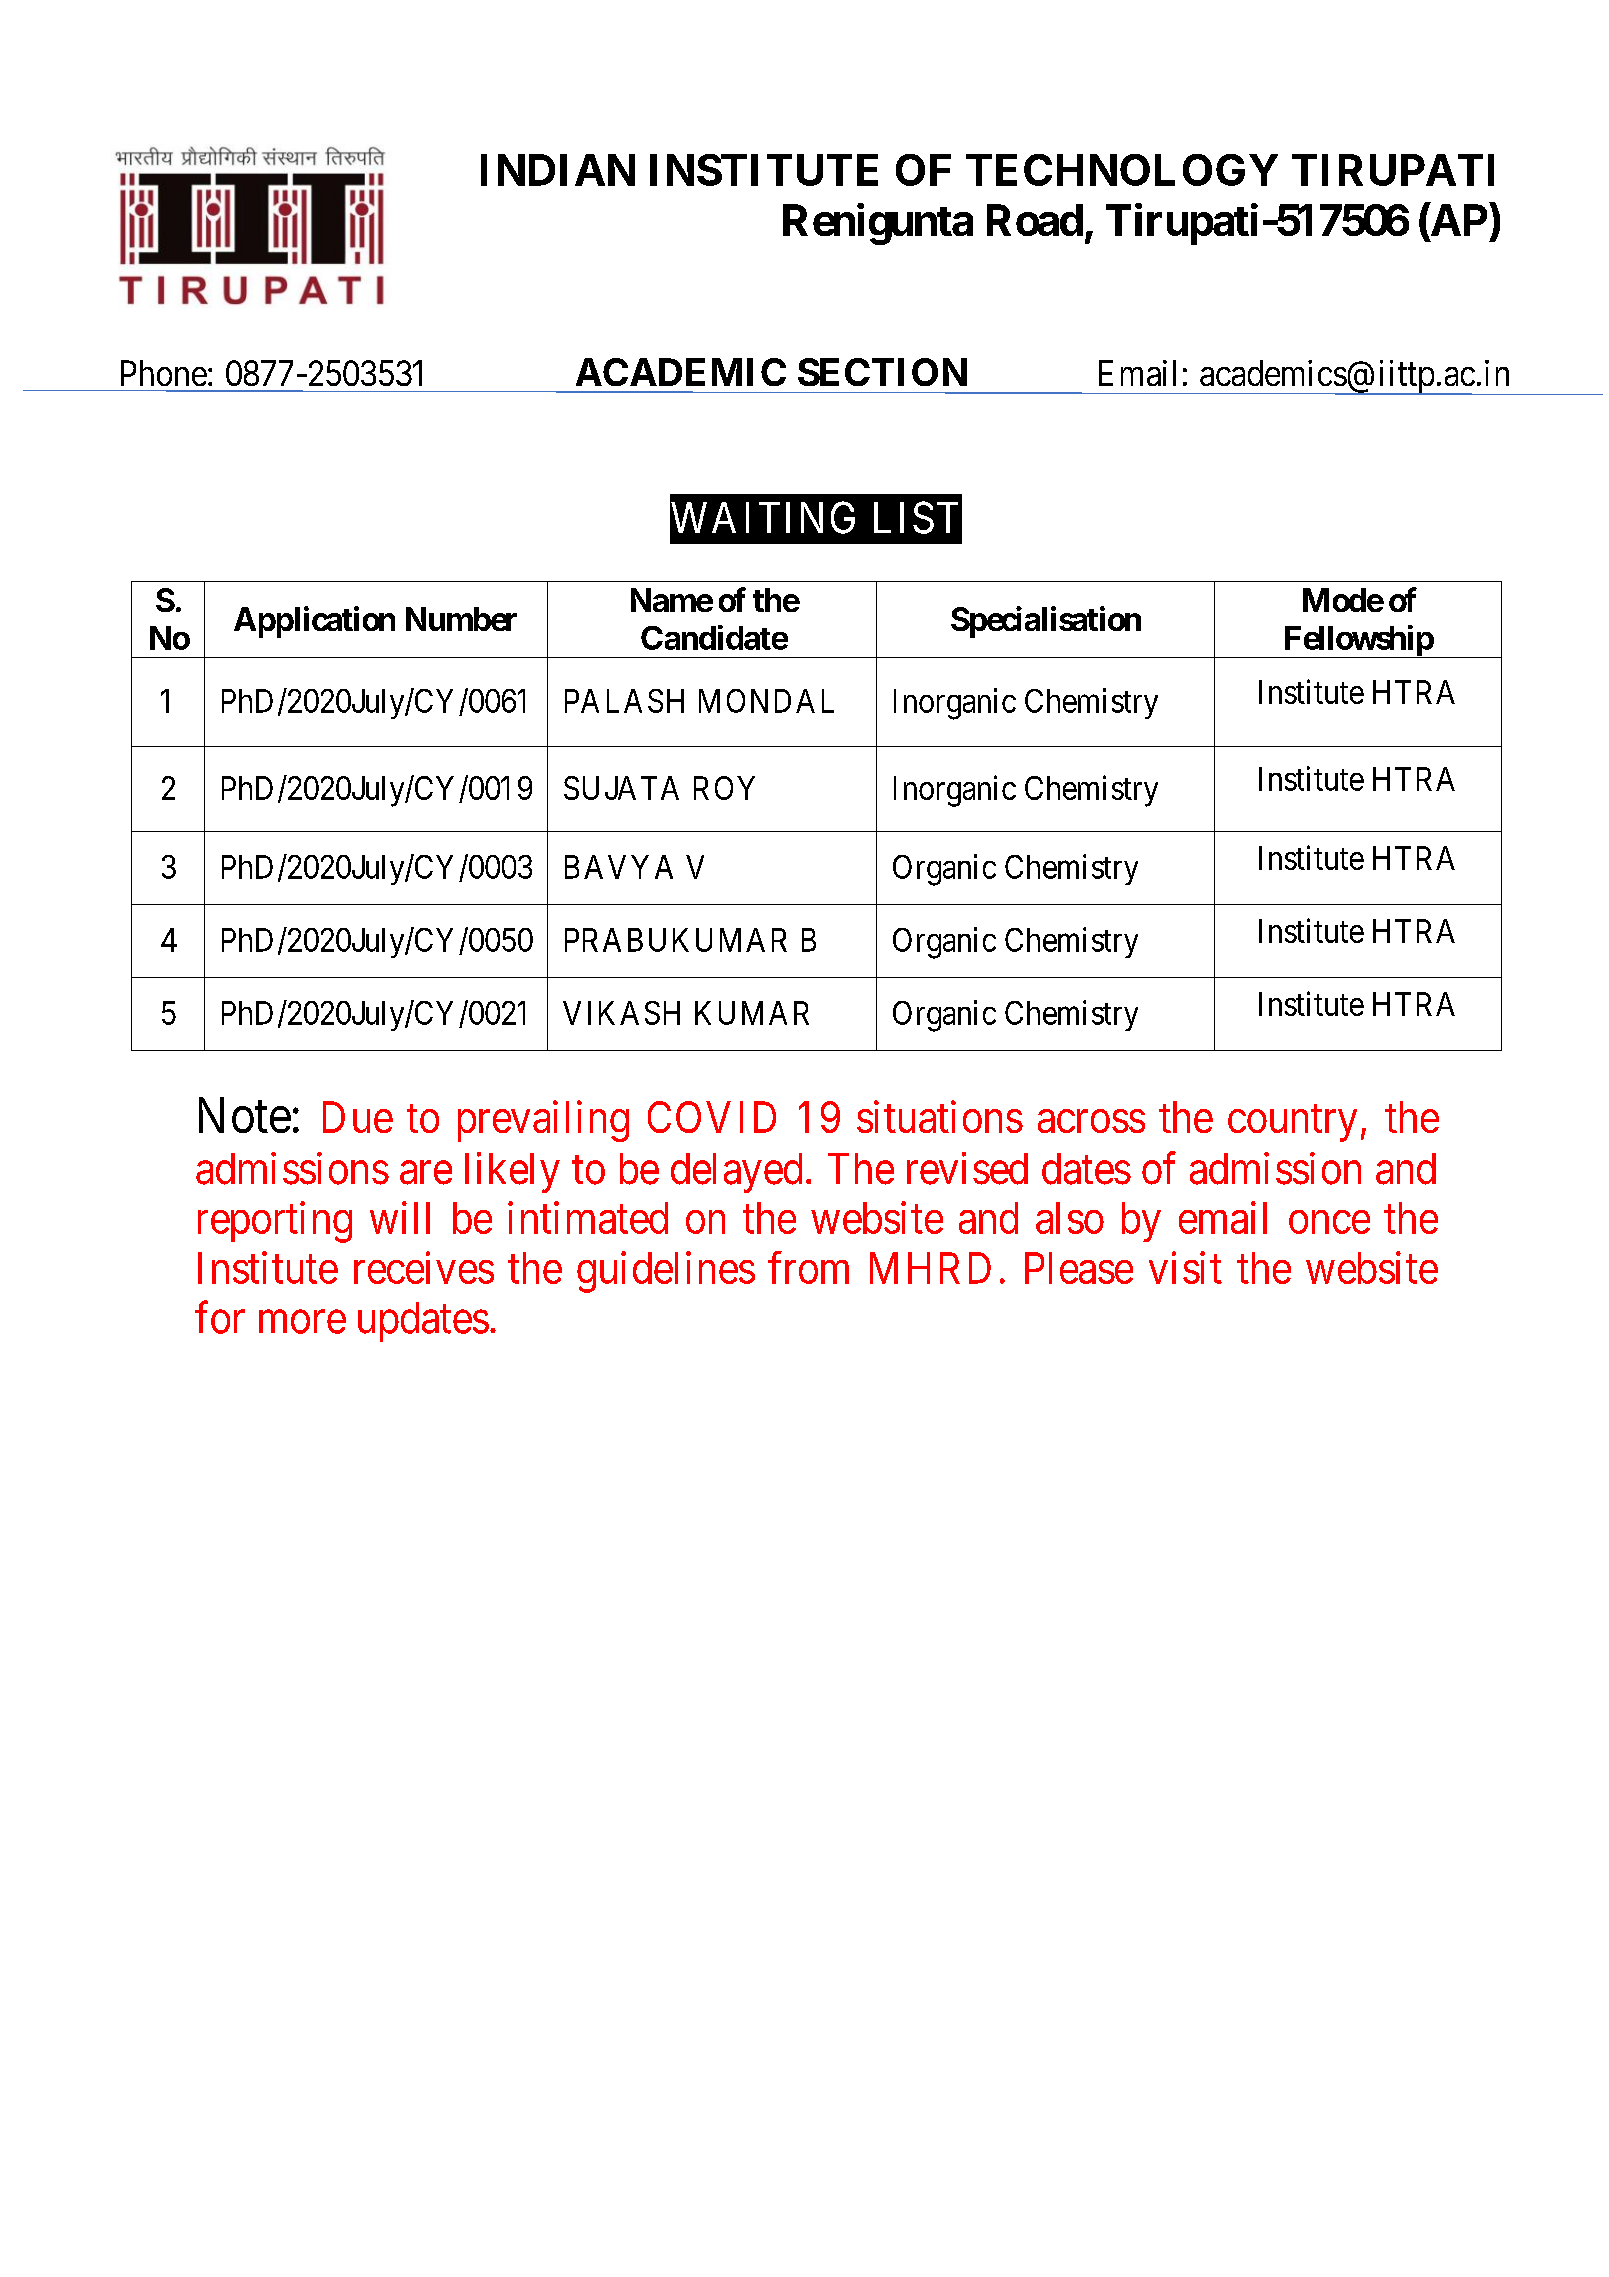 The image size is (1609, 2277). I want to click on Road, so click(1035, 220).
